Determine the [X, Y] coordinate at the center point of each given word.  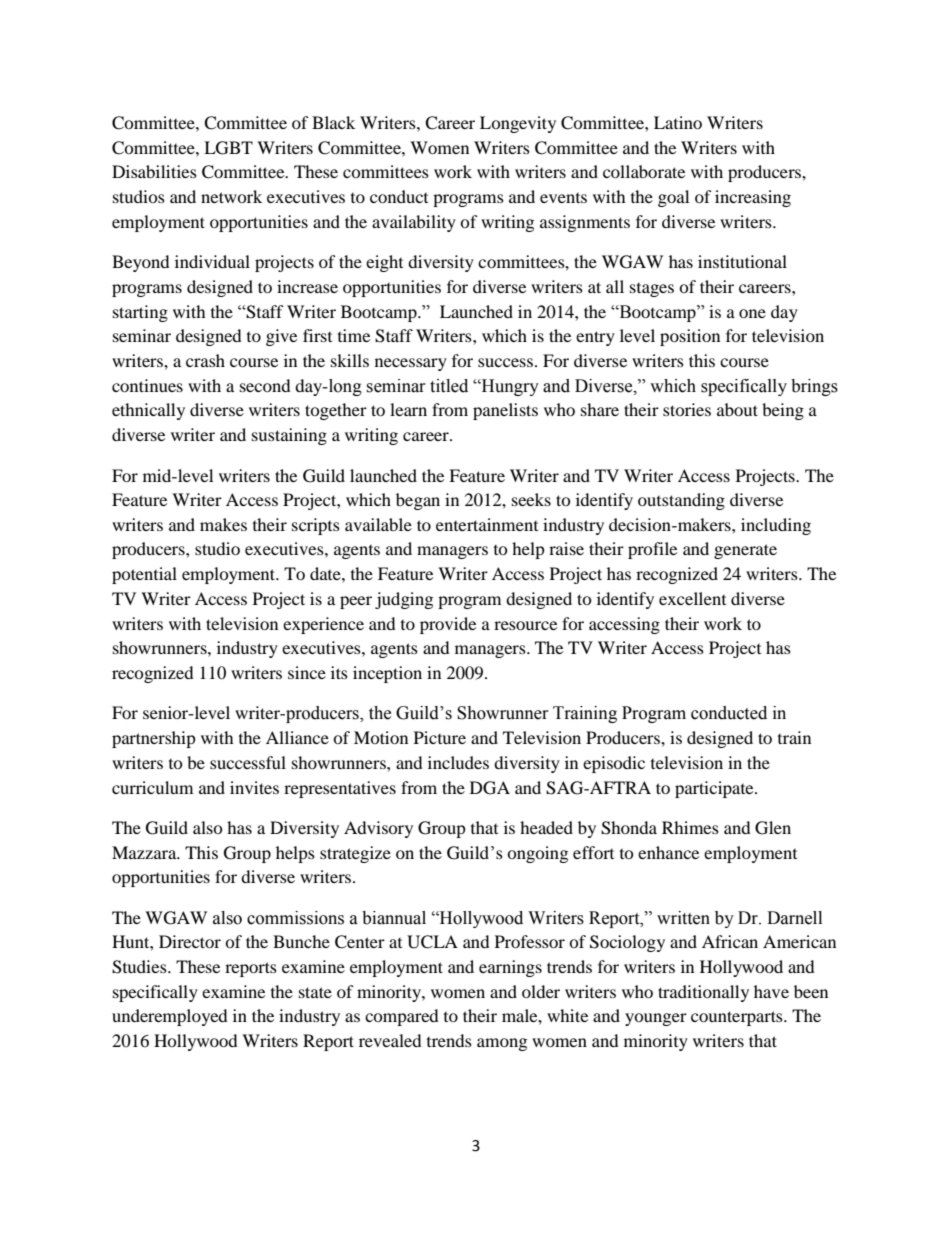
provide [448, 625]
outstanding [681, 501]
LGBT [228, 148]
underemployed [170, 1017]
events [563, 198]
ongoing [537, 854]
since [307, 672]
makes [223, 524]
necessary [411, 364]
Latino [678, 122]
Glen [773, 828]
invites [254, 787]
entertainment [487, 524]
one [752, 313]
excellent [692, 598]
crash [205, 360]
